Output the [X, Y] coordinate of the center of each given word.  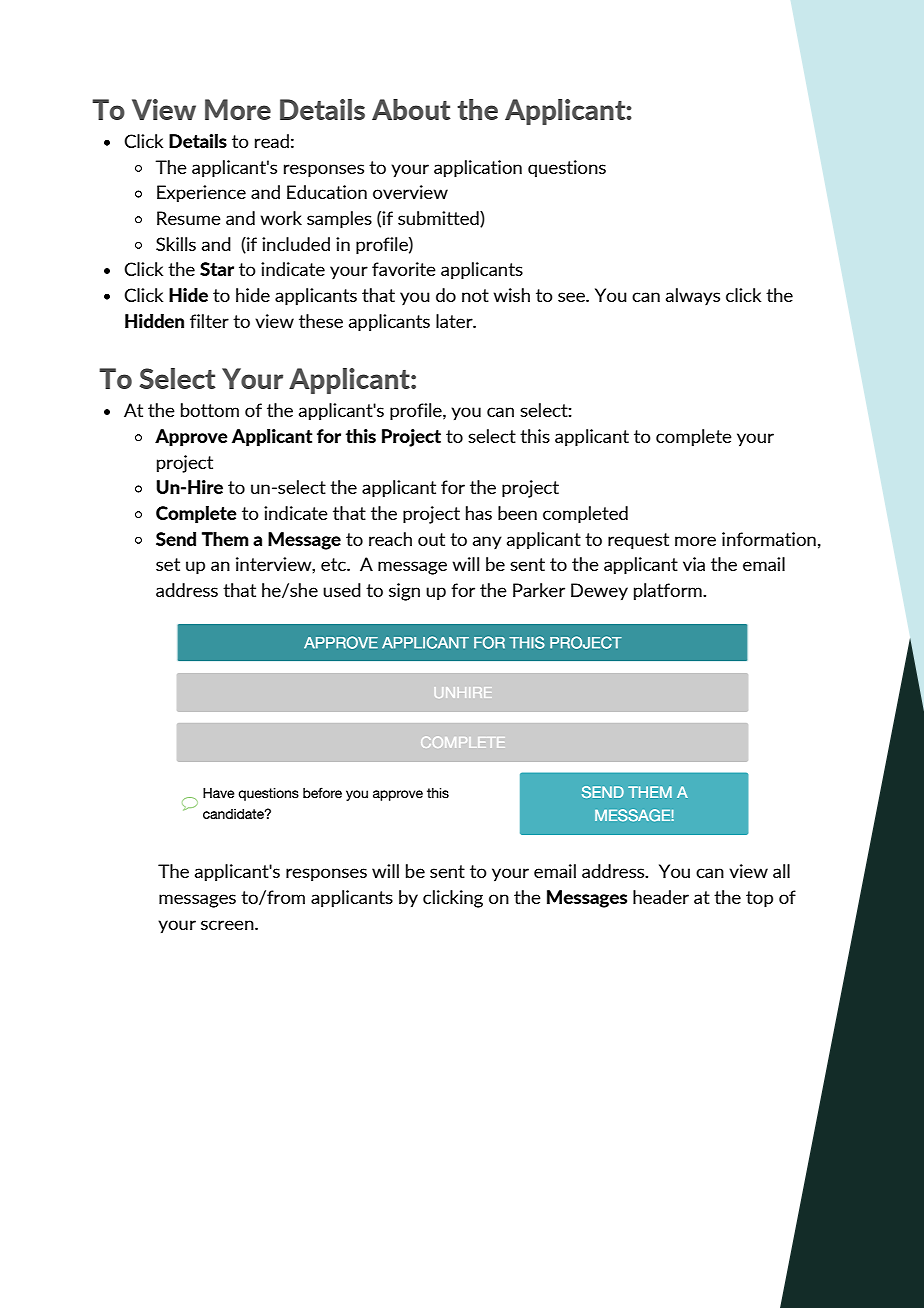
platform [669, 592]
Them [225, 539]
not [475, 295]
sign [404, 592]
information [769, 539]
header [661, 897]
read [272, 141]
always [693, 297]
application [478, 169]
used [342, 590]
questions [567, 168]
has [479, 513]
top [759, 899]
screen [228, 925]
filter [209, 321]
